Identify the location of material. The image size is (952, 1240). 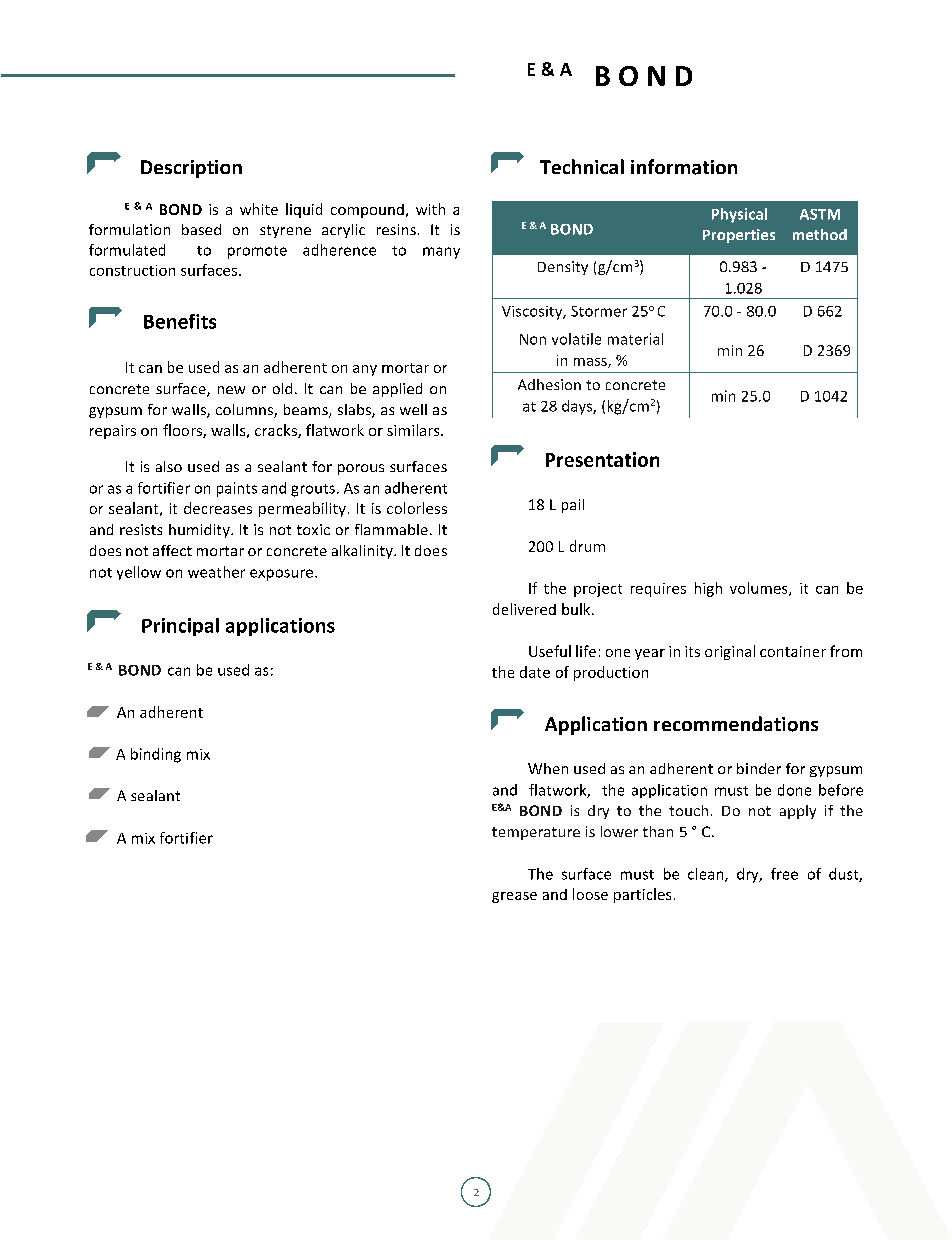
(635, 339).
